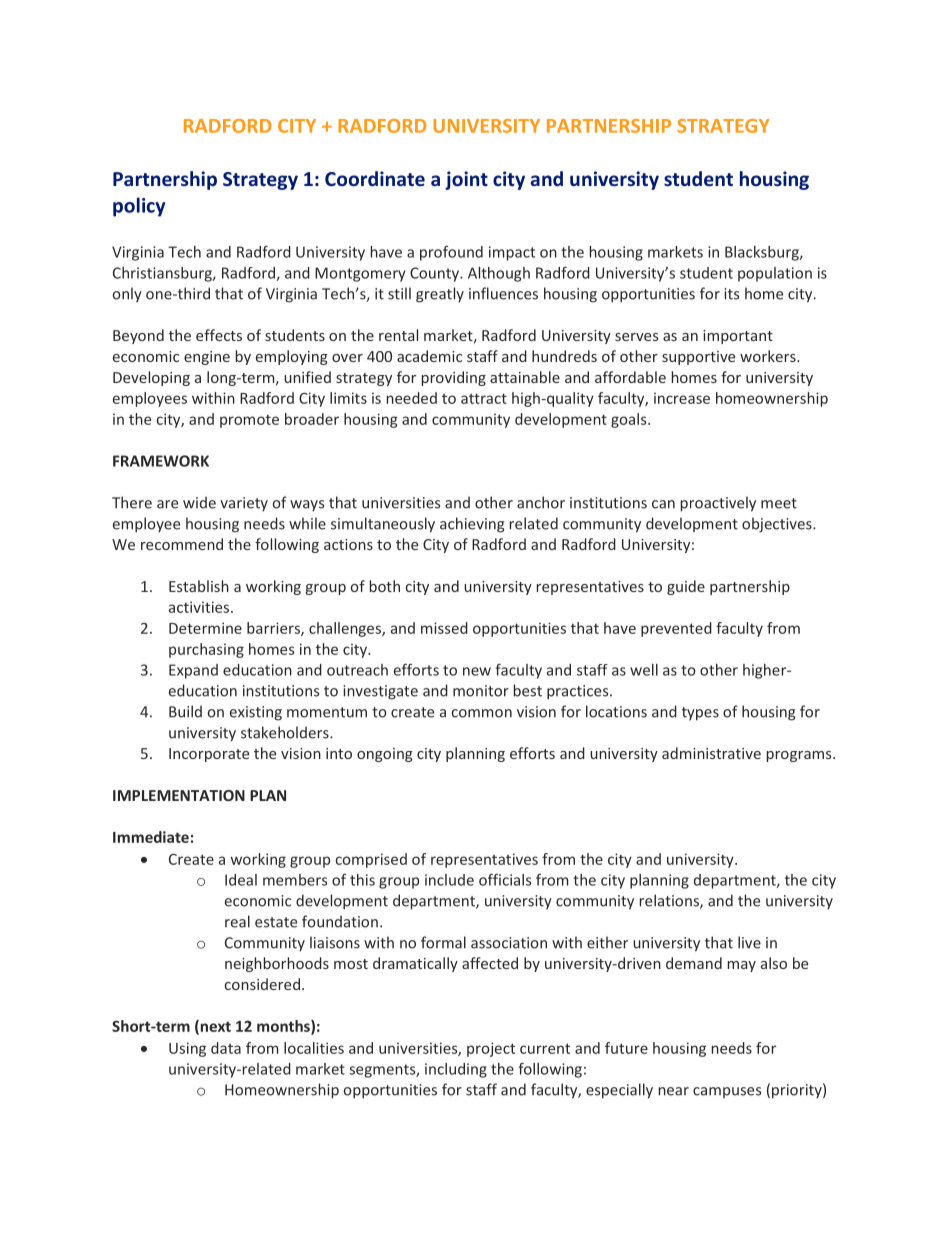 This image has height=1233, width=952. What do you see at coordinates (226, 1048) in the image?
I see `data` at bounding box center [226, 1048].
